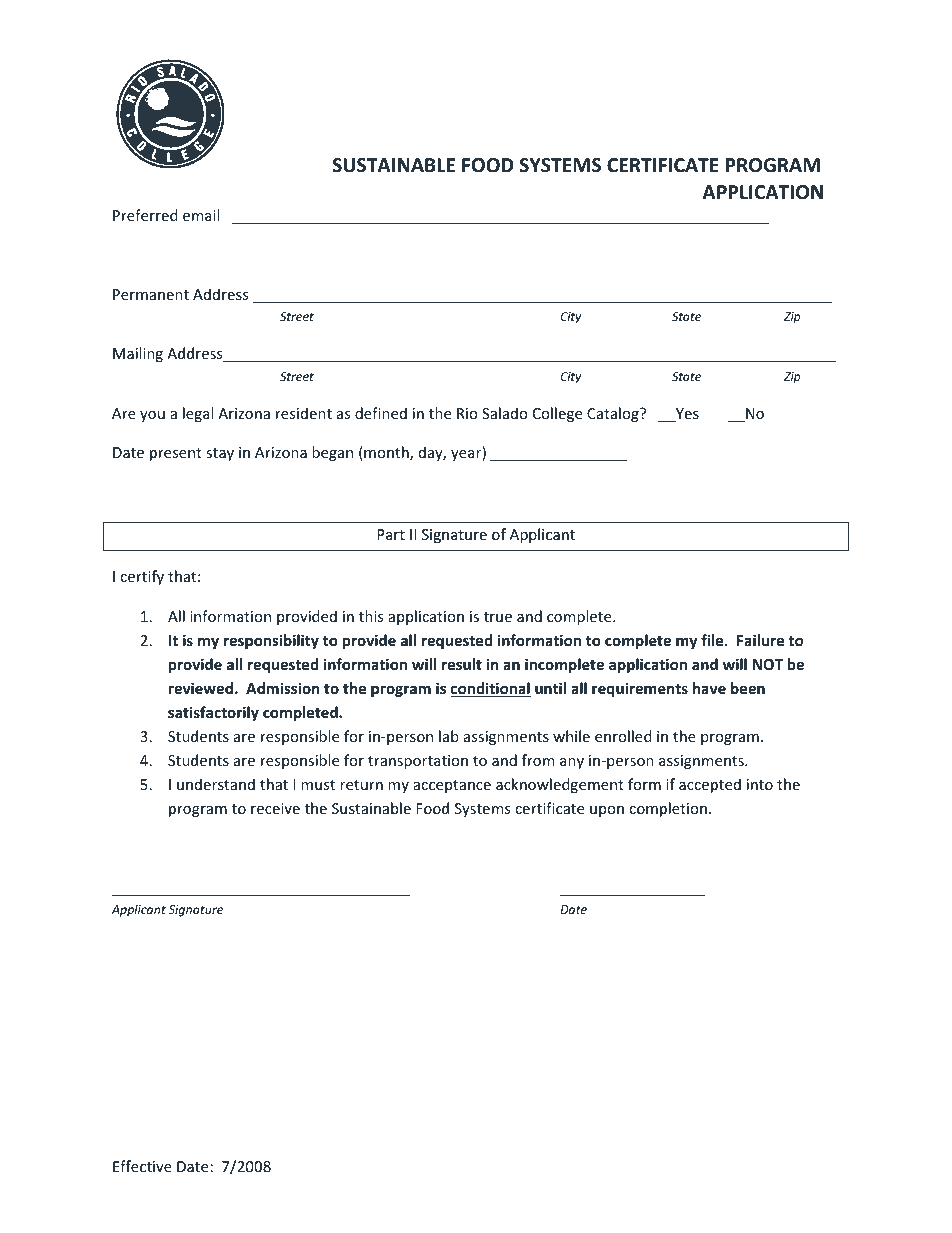 The image size is (952, 1233). What do you see at coordinates (142, 577) in the screenshot?
I see `certify` at bounding box center [142, 577].
